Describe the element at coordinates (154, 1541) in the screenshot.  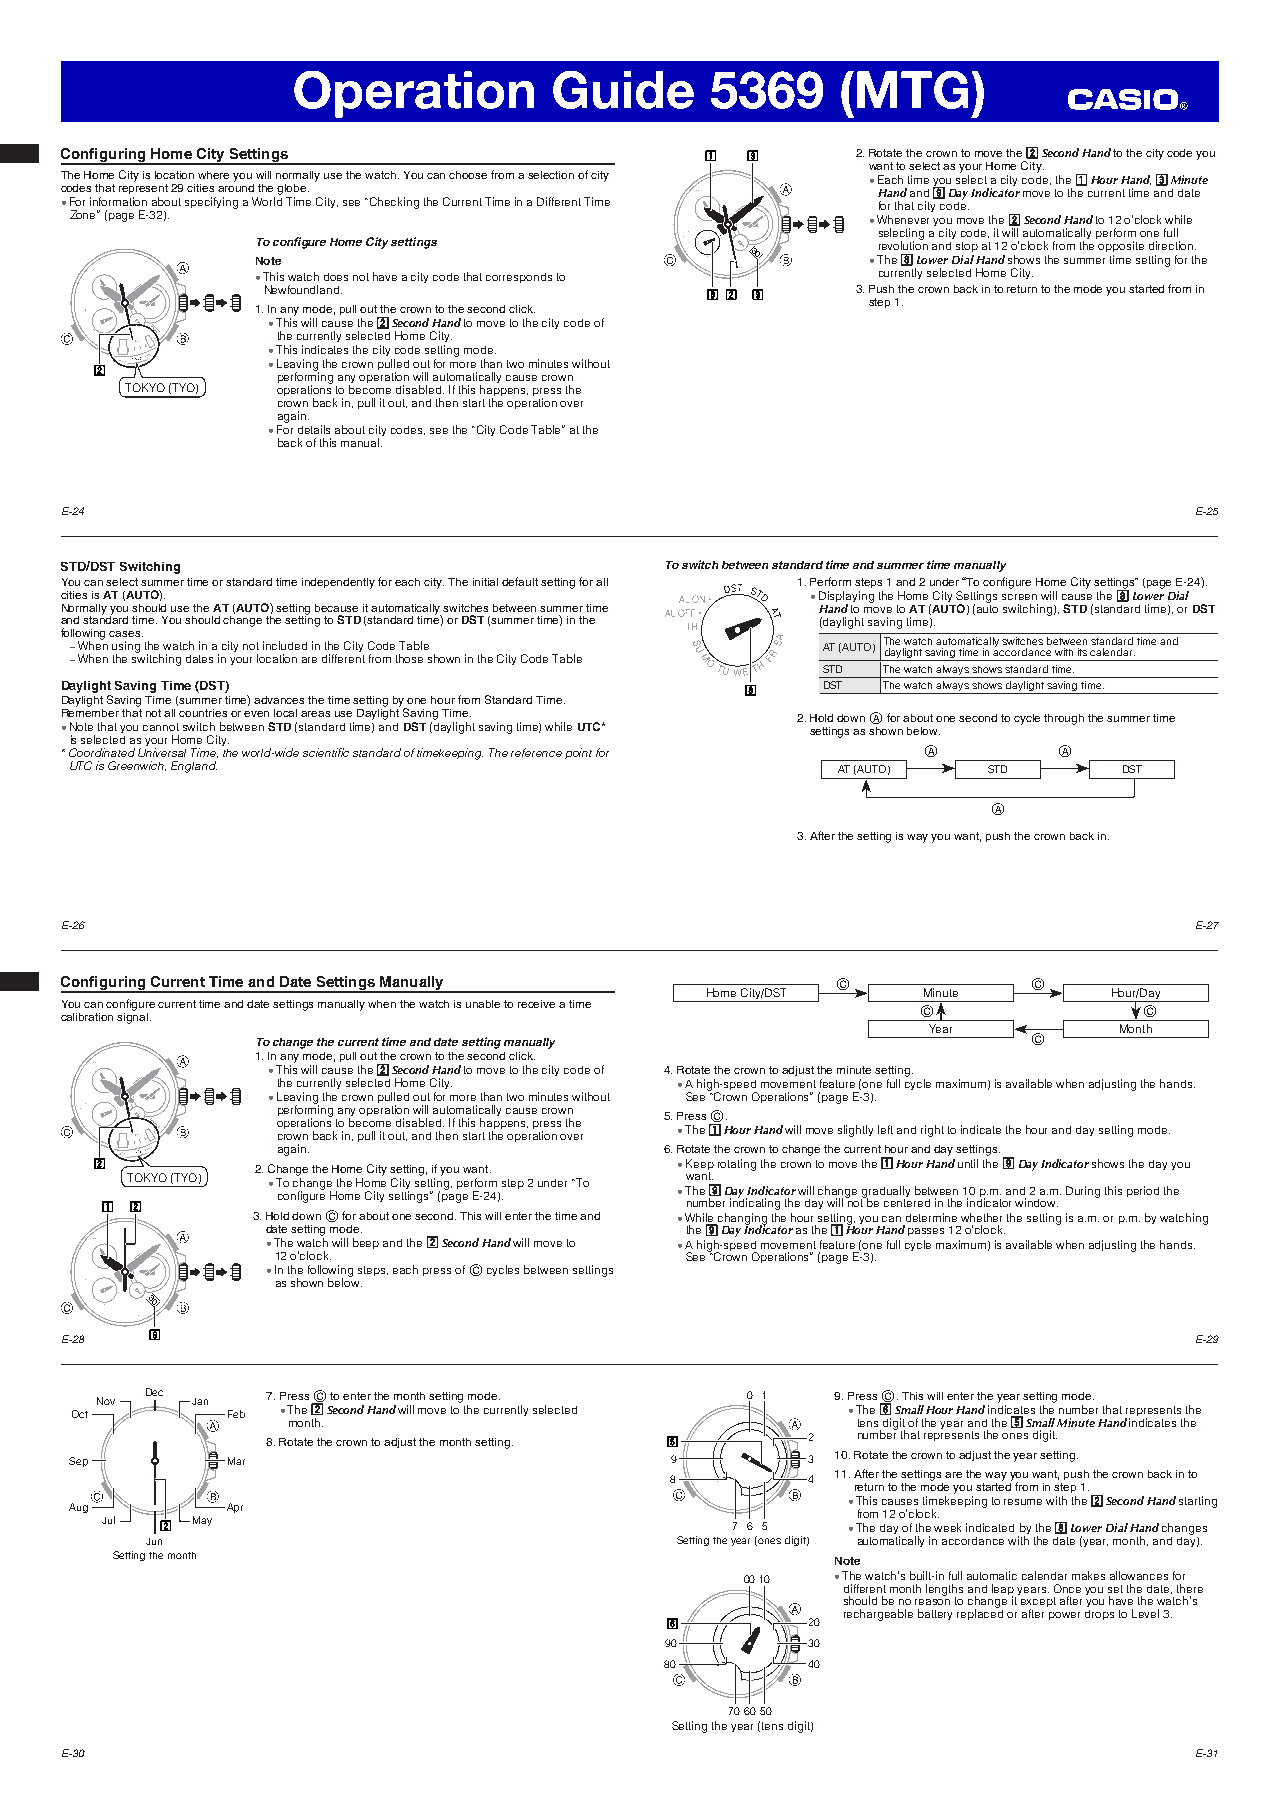
I see `Jun` at that location.
